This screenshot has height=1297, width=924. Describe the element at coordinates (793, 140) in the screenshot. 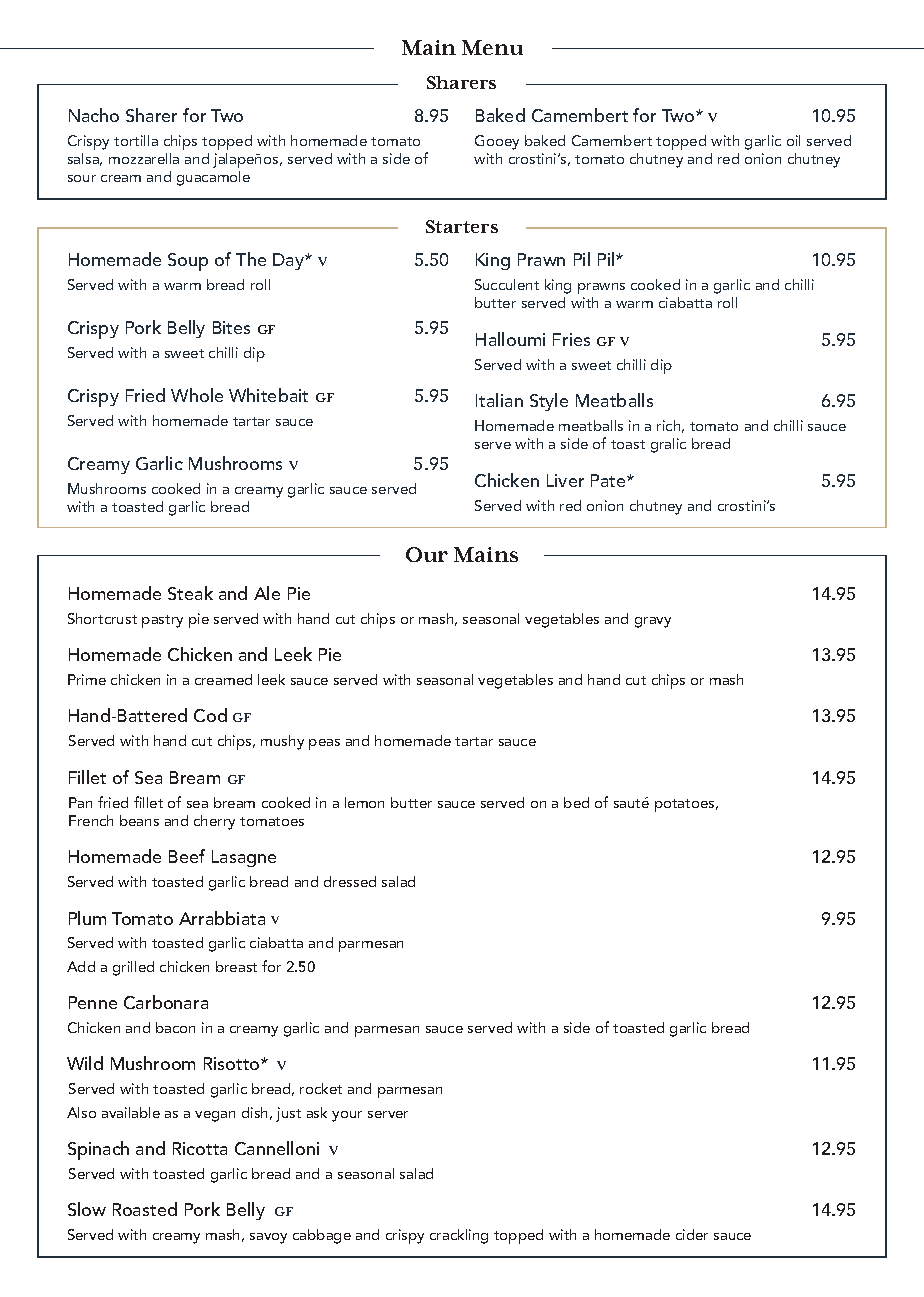

I see `oil` at that location.
